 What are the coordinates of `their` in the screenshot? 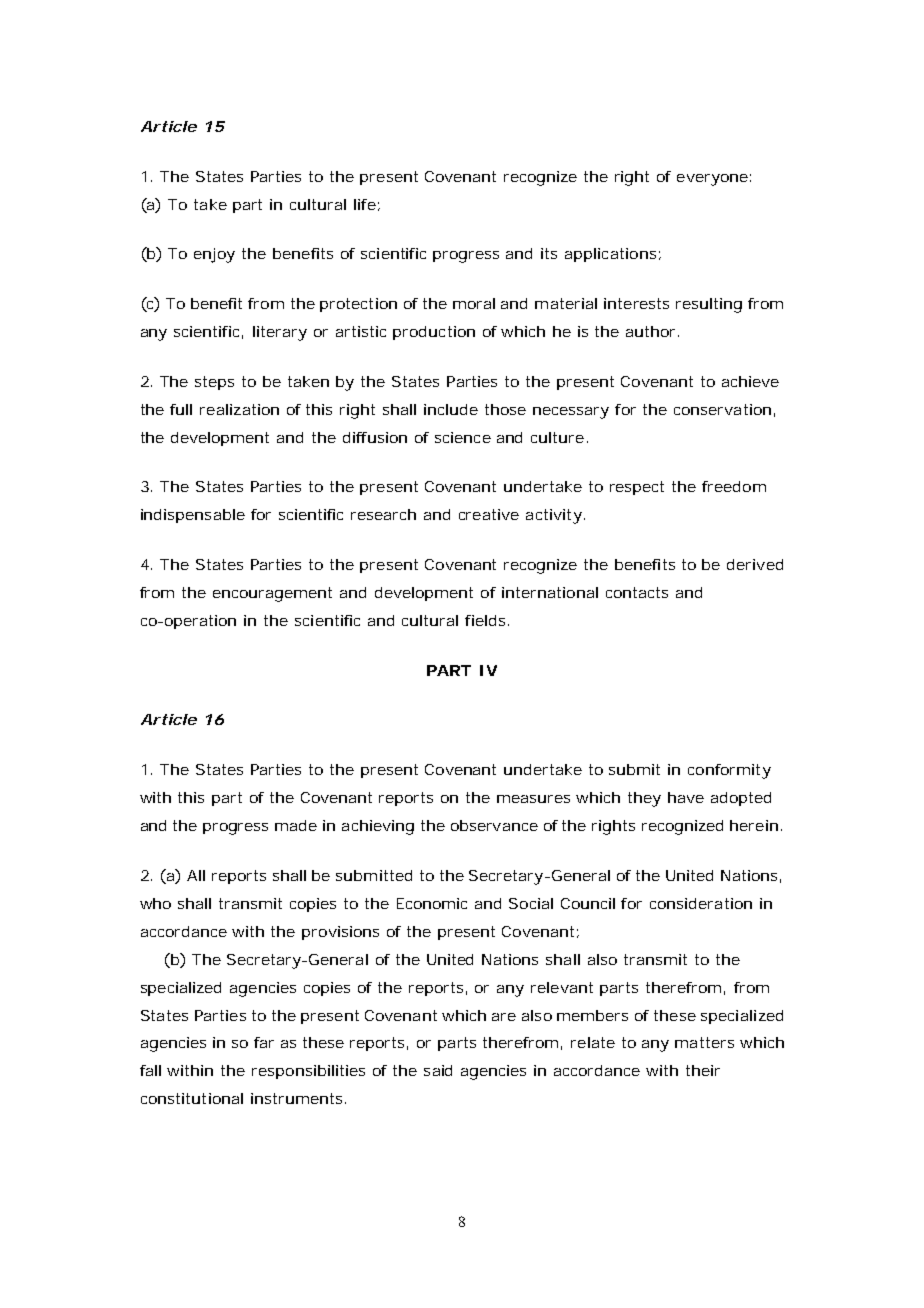 It's located at (703, 1070).
